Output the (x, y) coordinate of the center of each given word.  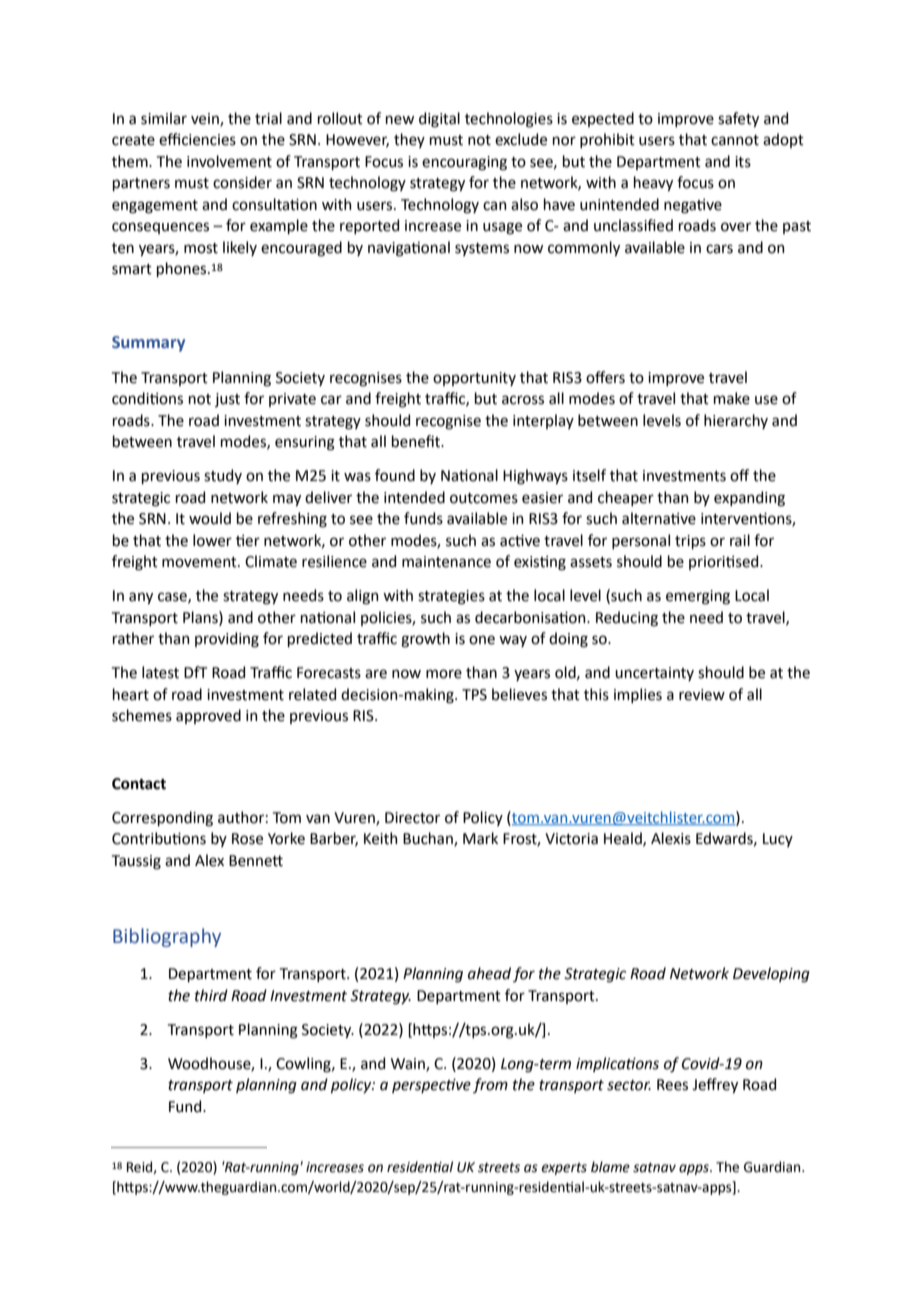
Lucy (778, 840)
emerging (698, 597)
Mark (480, 838)
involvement (229, 161)
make (732, 398)
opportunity (474, 379)
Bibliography (167, 937)
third (211, 995)
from (490, 1085)
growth (425, 640)
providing (227, 640)
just (227, 400)
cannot (735, 140)
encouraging (464, 163)
